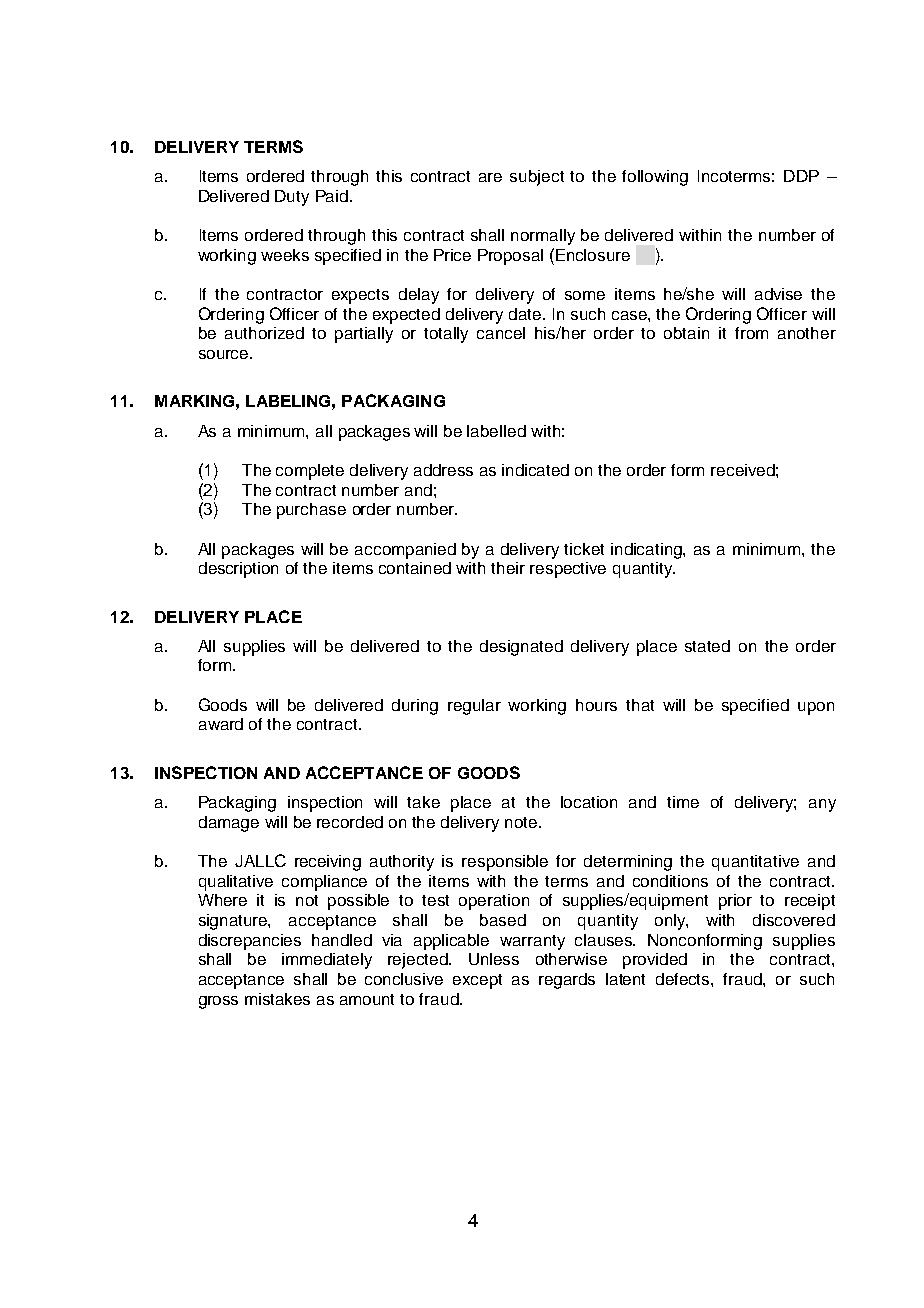  Describe the element at coordinates (801, 176) in the image. I see `DDP` at that location.
